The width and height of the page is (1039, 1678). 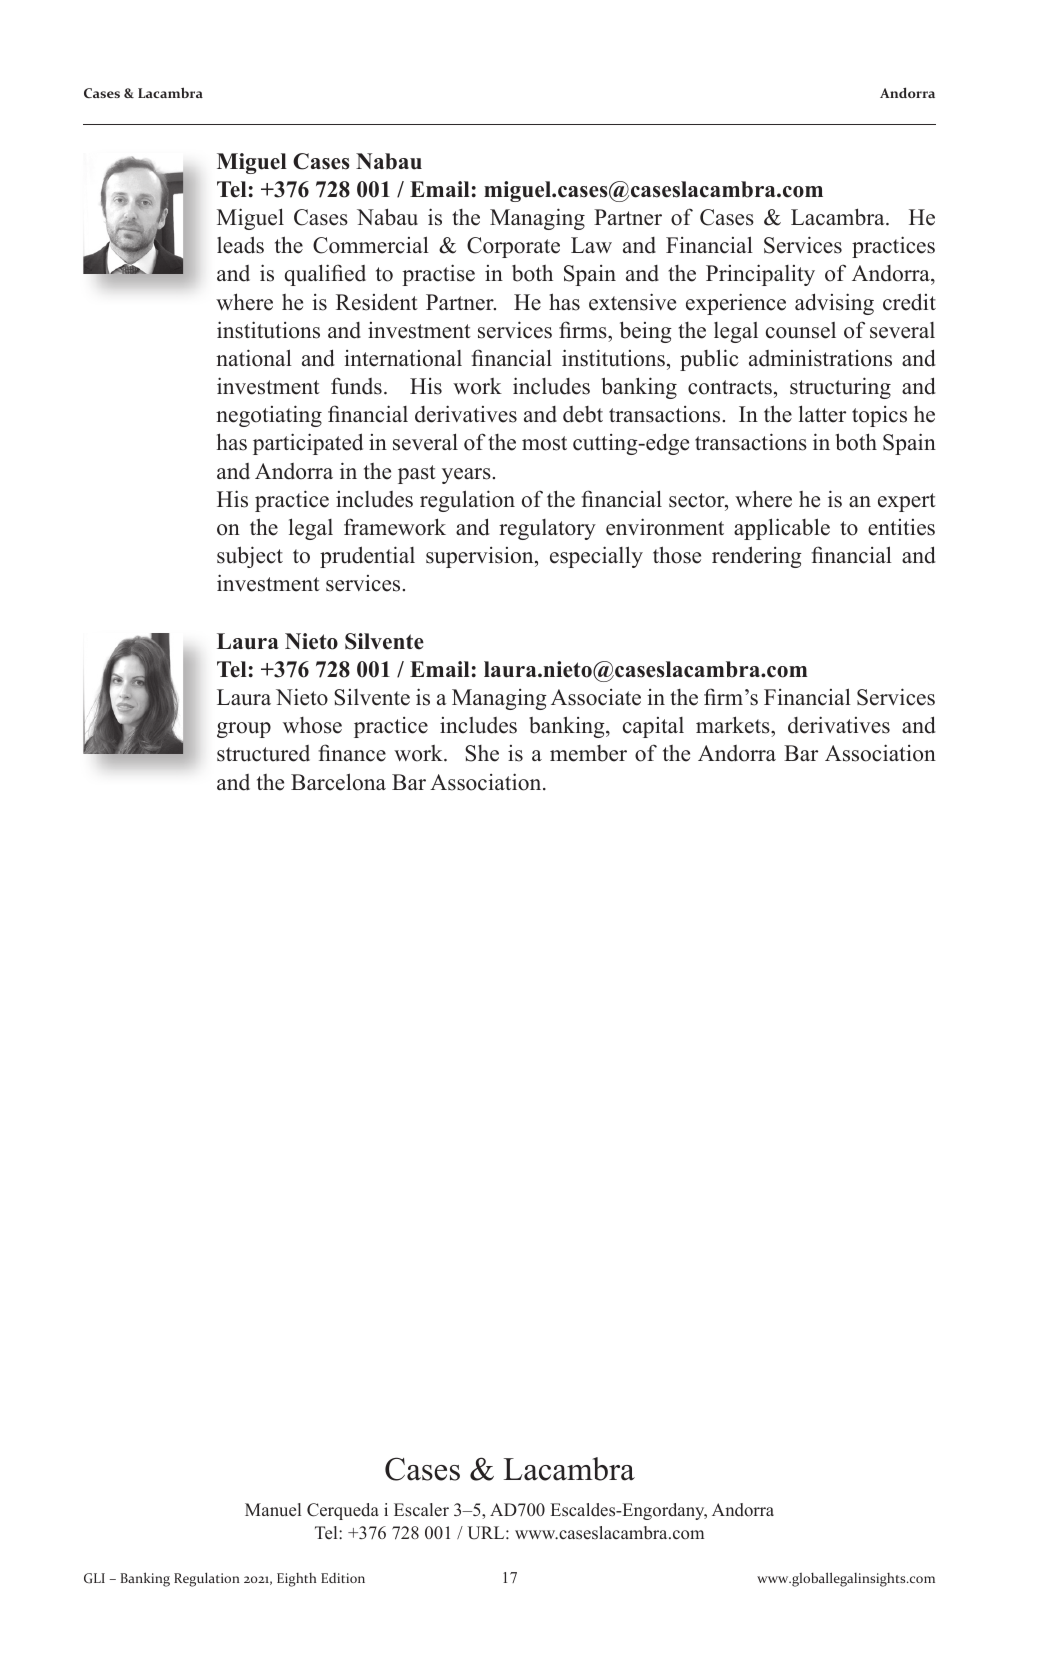 What do you see at coordinates (297, 1580) in the page?
I see `Eighth` at bounding box center [297, 1580].
